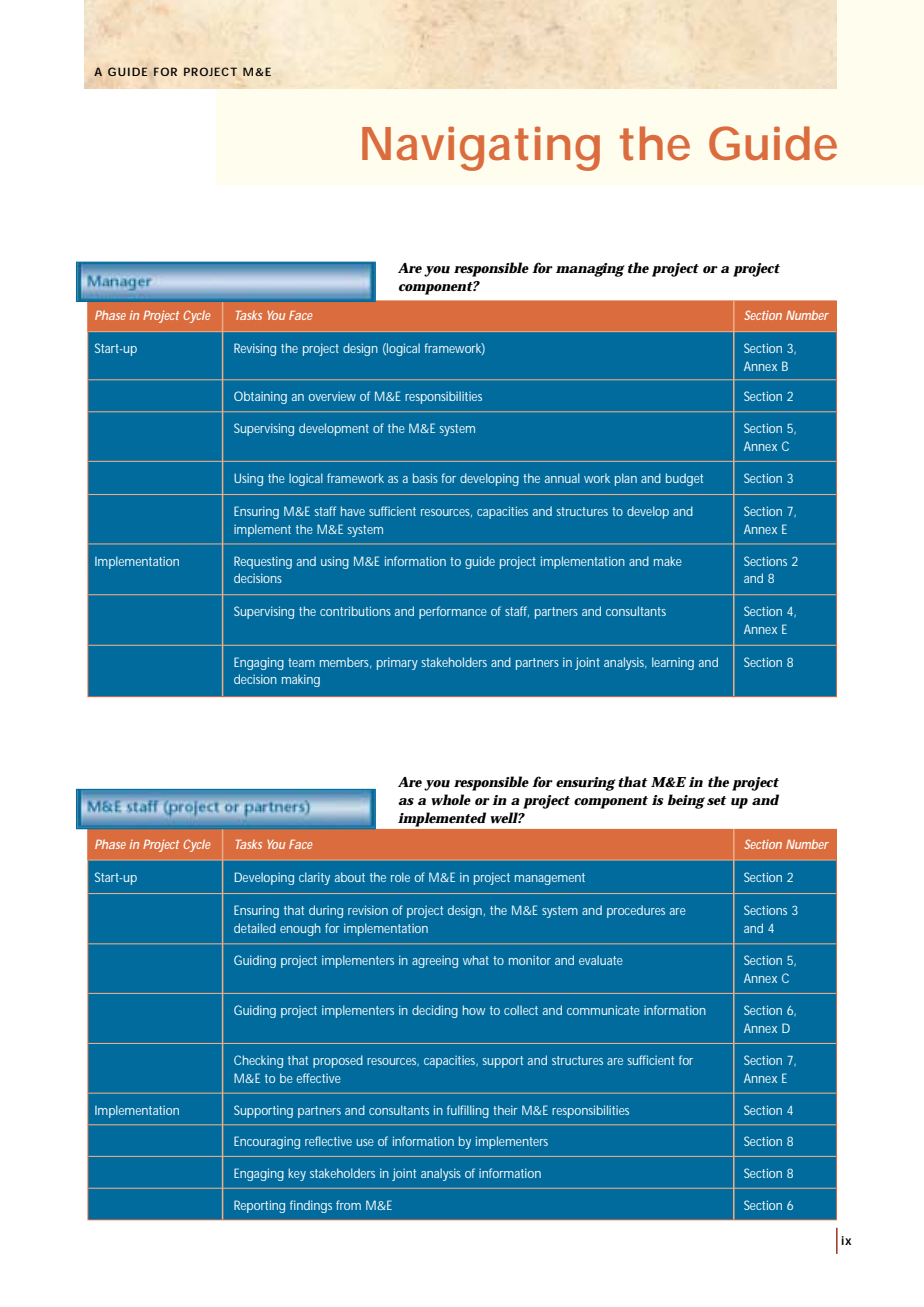 The height and width of the document is (1307, 924). I want to click on managing, so click(590, 270).
